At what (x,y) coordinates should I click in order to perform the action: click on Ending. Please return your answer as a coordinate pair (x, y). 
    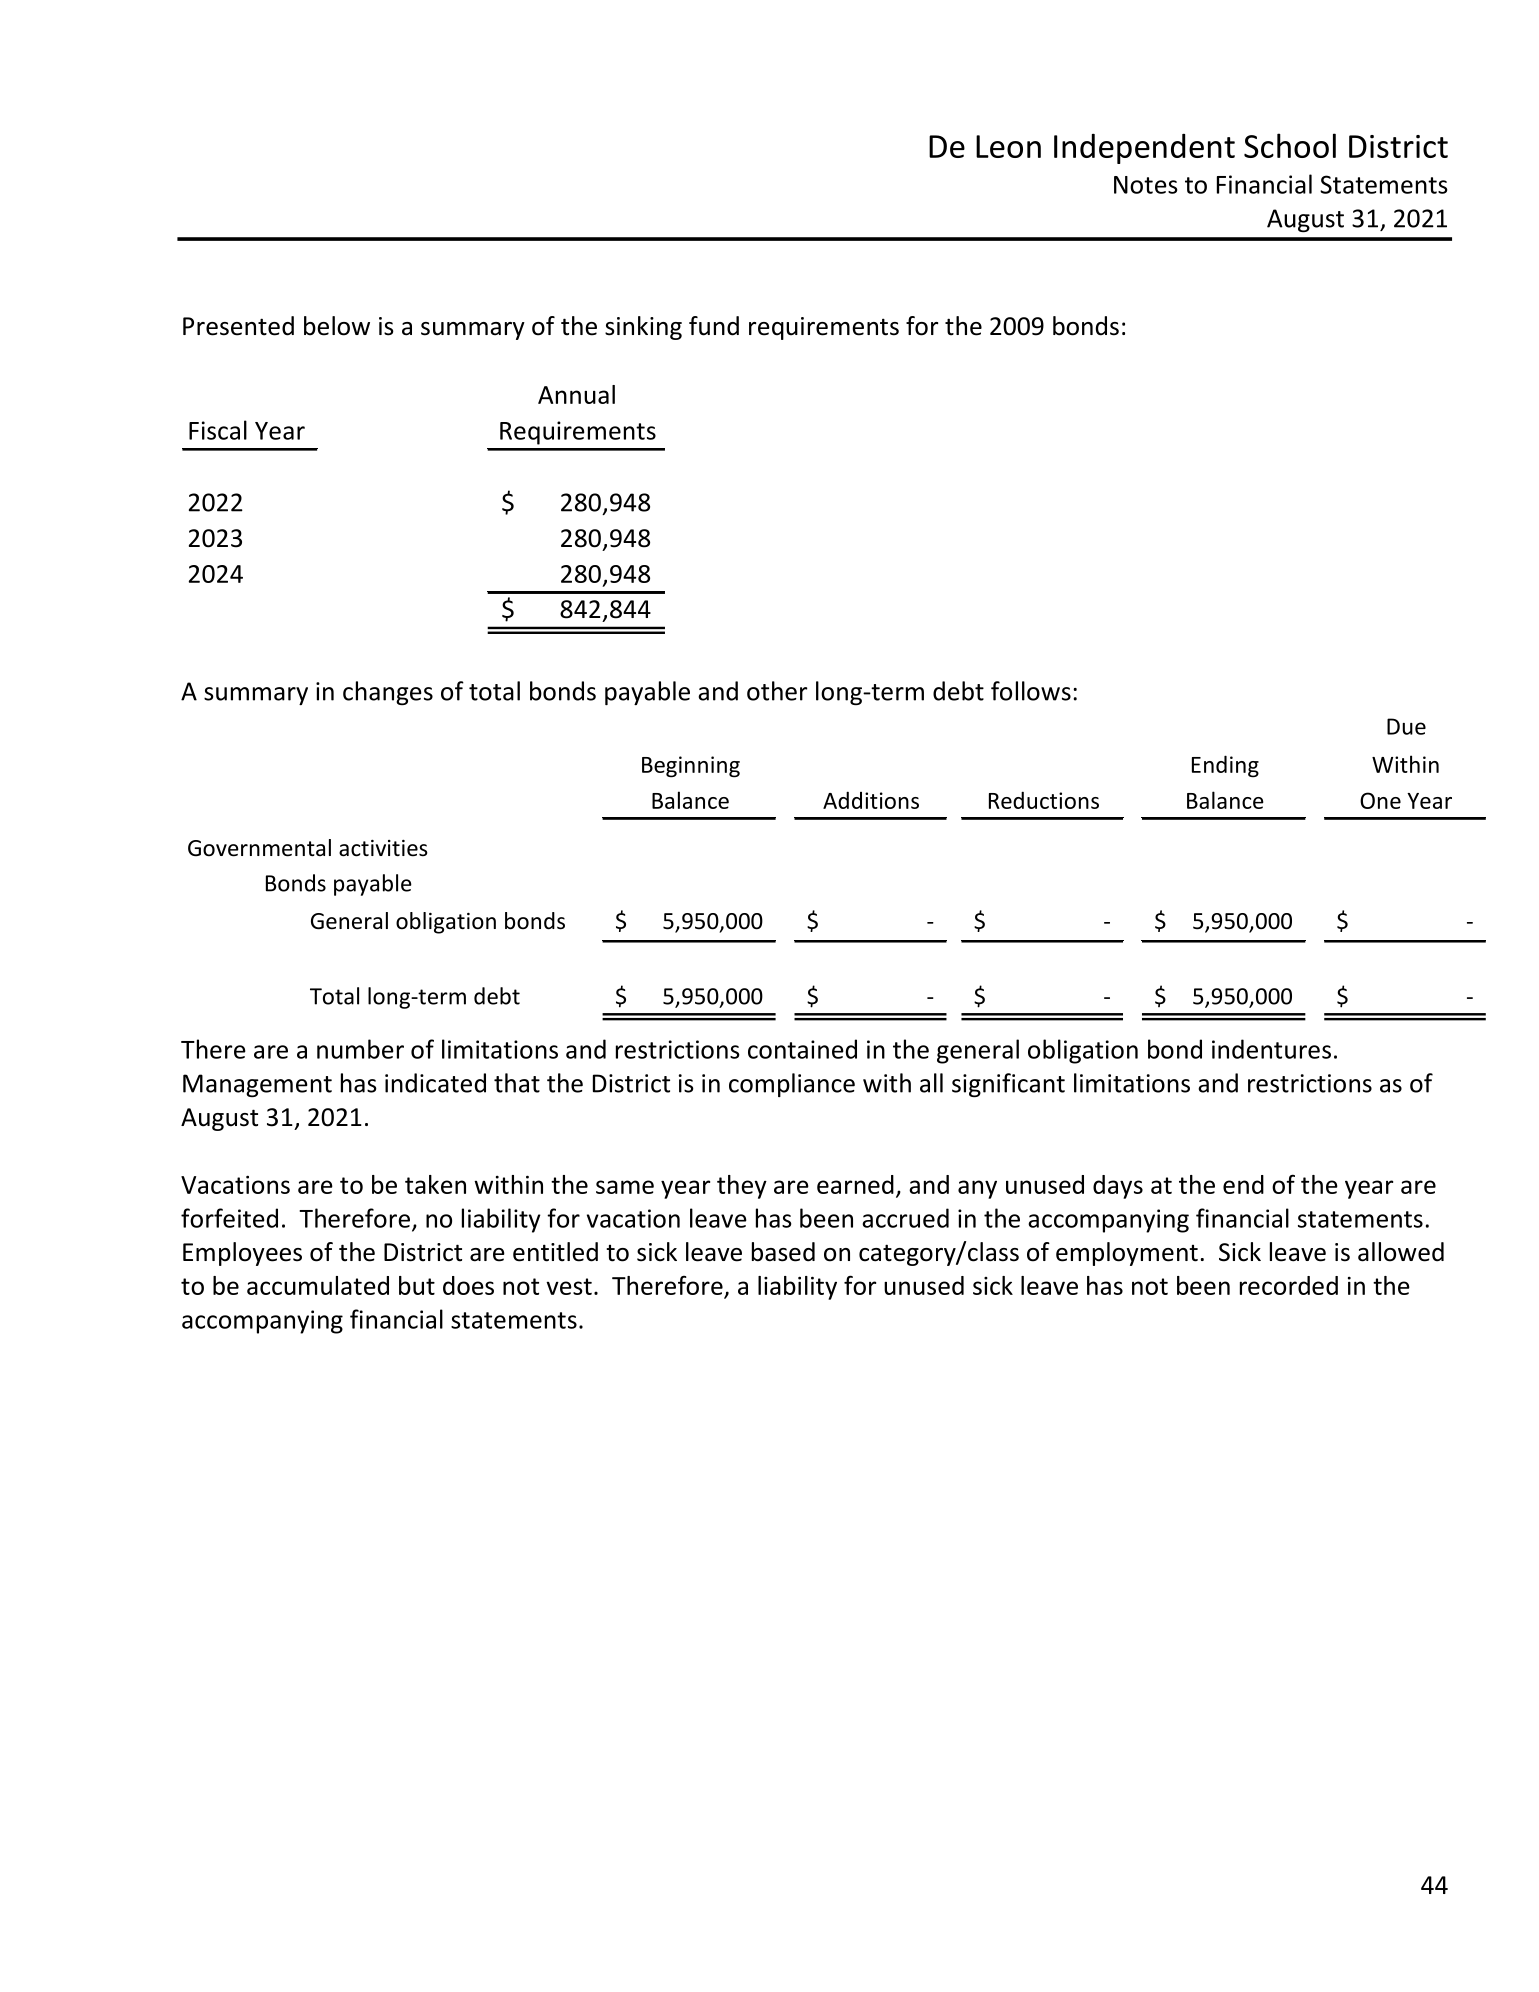
    Looking at the image, I should click on (1225, 766).
